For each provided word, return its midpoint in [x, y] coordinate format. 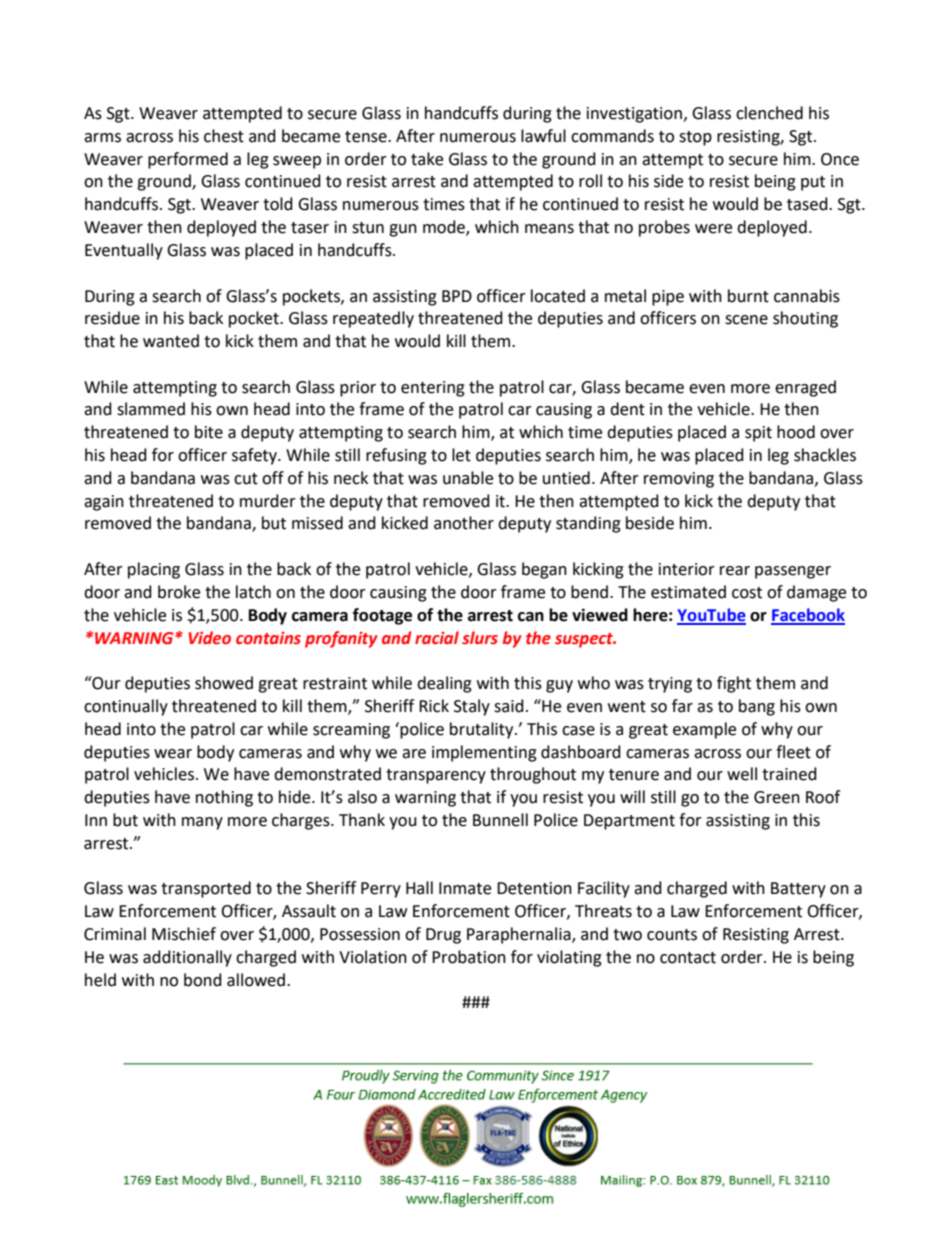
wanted [171, 341]
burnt [748, 296]
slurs [480, 638]
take [427, 159]
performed [188, 160]
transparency [436, 776]
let [461, 455]
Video [209, 638]
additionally [187, 958]
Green [777, 797]
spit [758, 434]
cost [747, 593]
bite [209, 432]
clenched [769, 113]
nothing [224, 798]
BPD [457, 296]
